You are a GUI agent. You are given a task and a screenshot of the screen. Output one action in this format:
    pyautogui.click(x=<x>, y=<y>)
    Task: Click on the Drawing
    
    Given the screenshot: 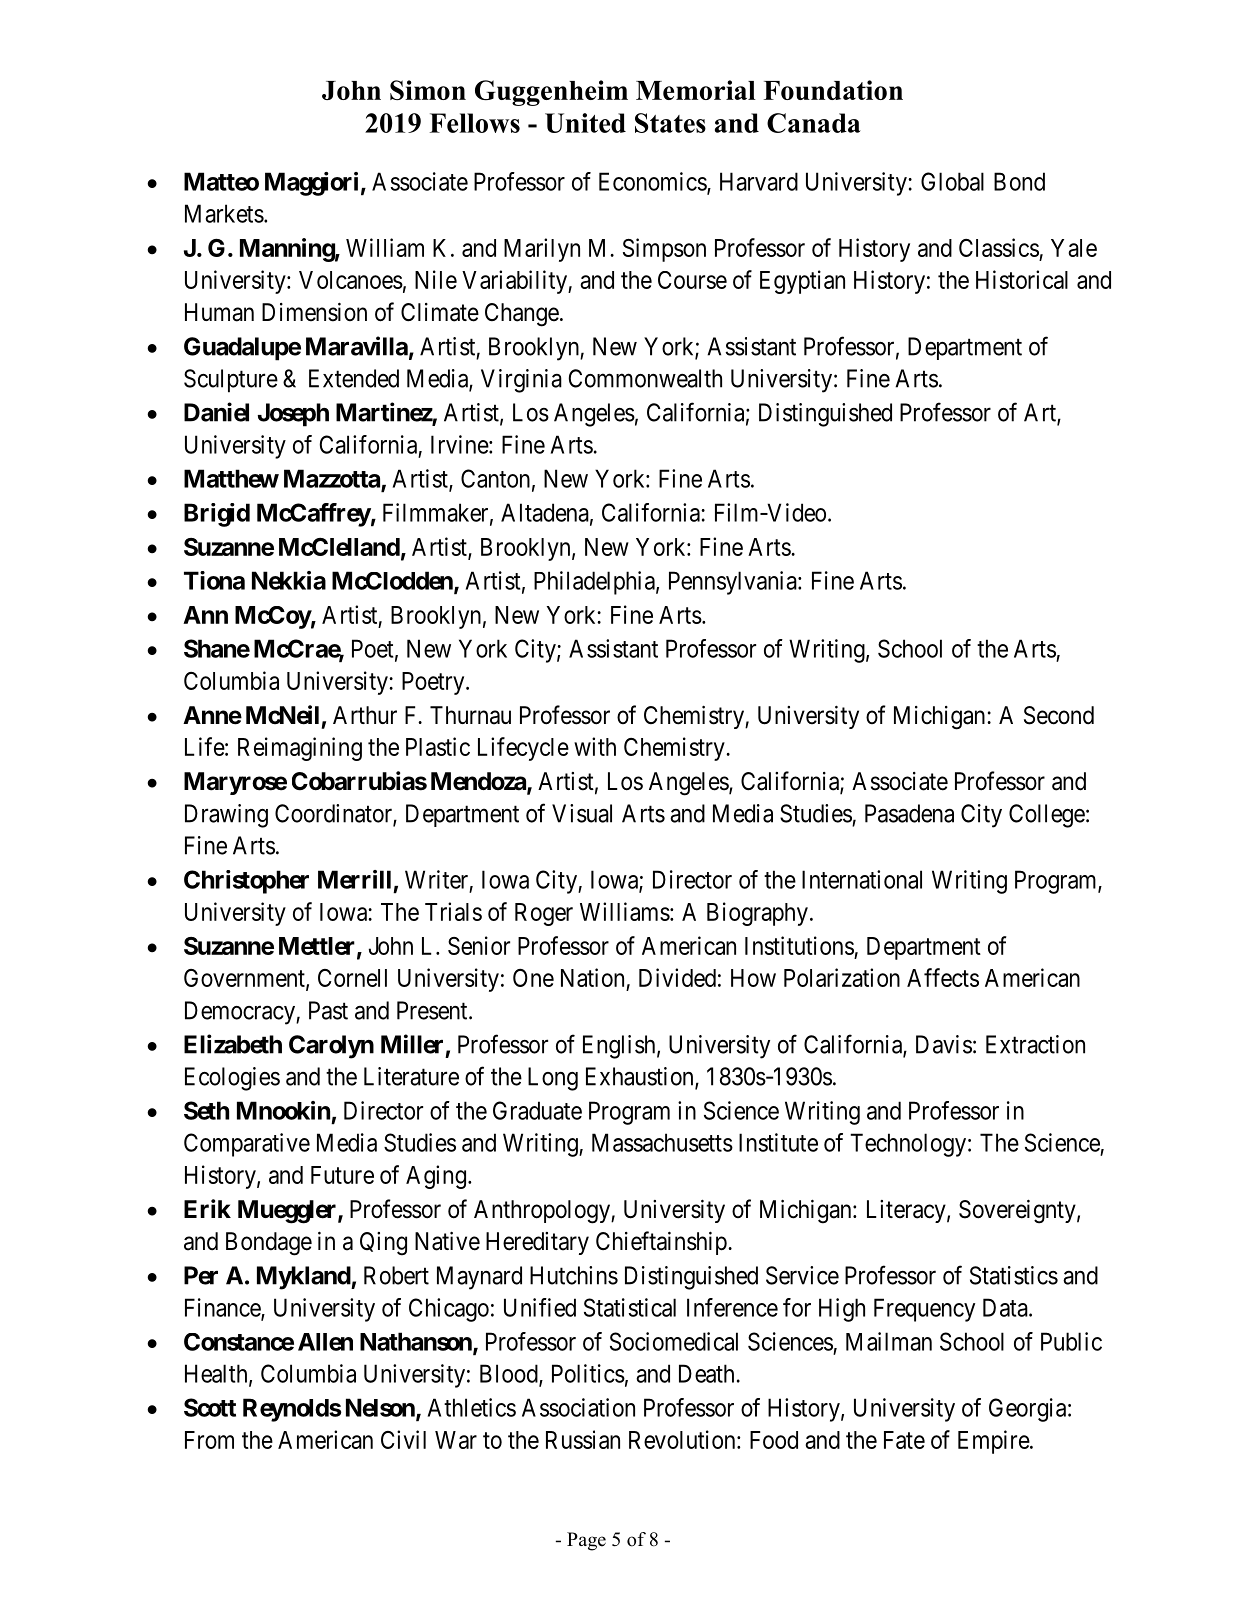 What is the action you would take?
    pyautogui.click(x=226, y=816)
